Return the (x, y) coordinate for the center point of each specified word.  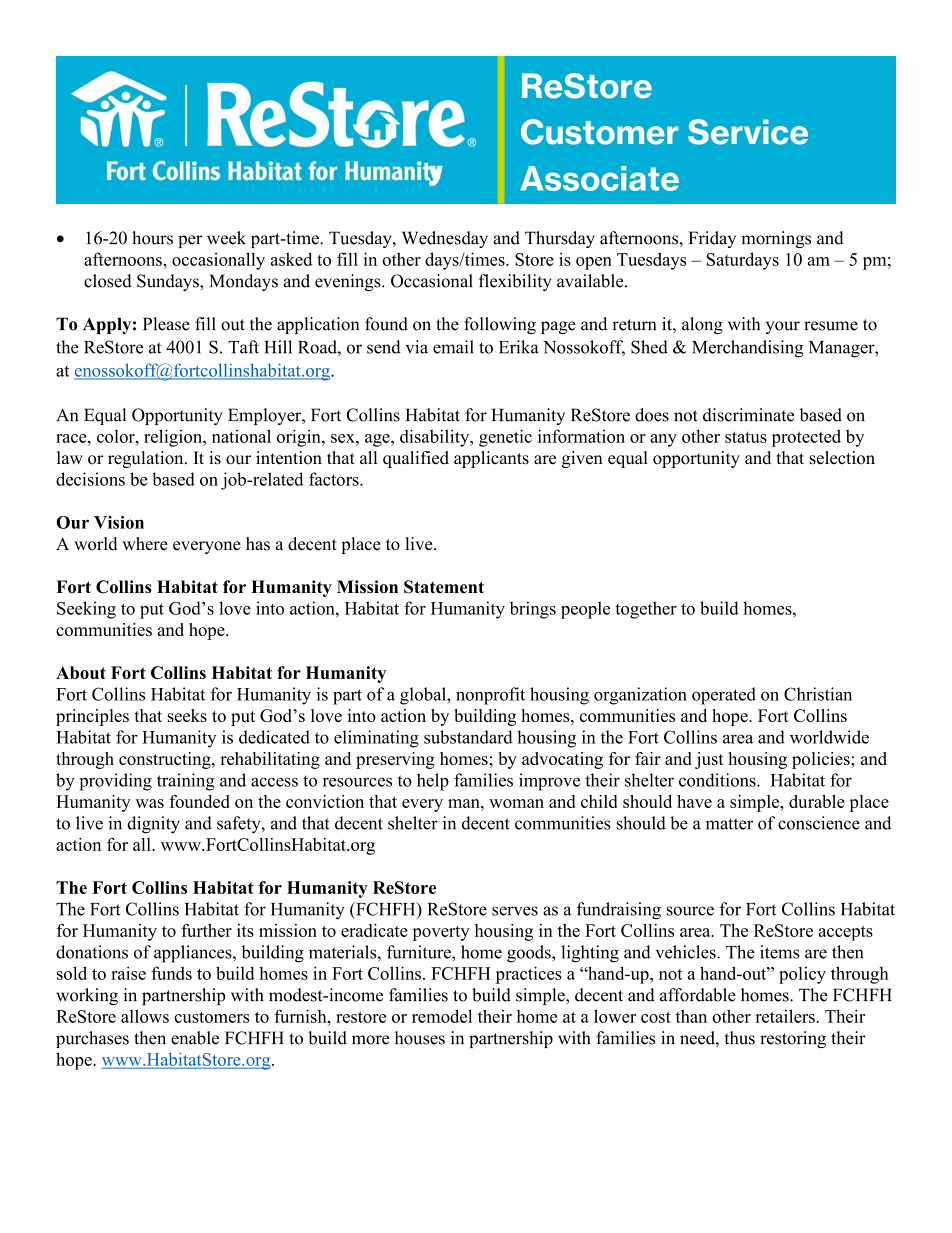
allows (145, 1016)
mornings (776, 239)
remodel (442, 1016)
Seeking (86, 610)
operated (724, 696)
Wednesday (445, 239)
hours (152, 238)
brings (533, 610)
